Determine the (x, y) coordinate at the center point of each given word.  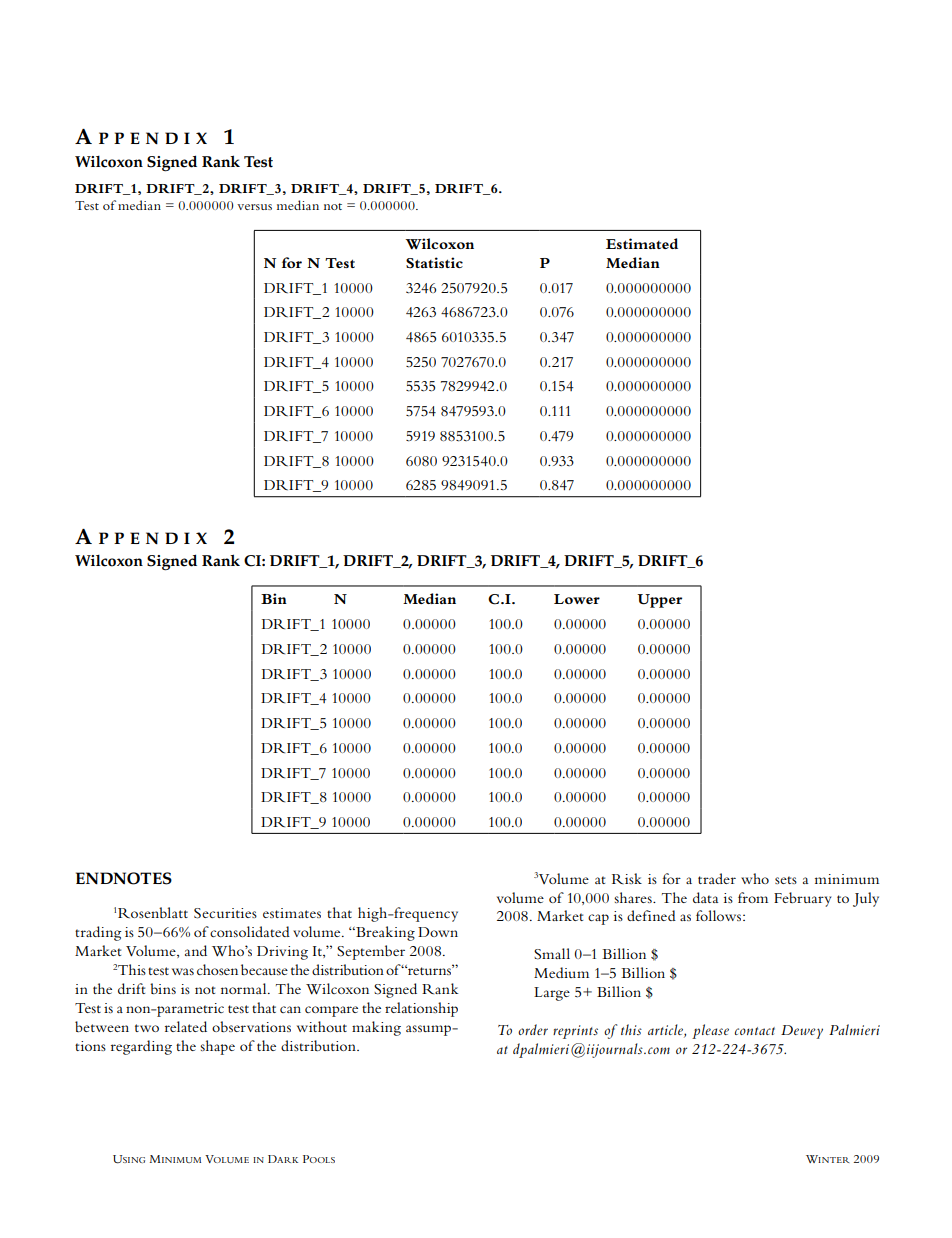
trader (717, 878)
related (186, 1026)
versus (254, 207)
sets (786, 880)
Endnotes (124, 878)
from (753, 897)
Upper (659, 601)
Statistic (434, 263)
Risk (627, 878)
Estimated (642, 243)
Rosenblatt (153, 913)
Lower (577, 599)
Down (438, 932)
